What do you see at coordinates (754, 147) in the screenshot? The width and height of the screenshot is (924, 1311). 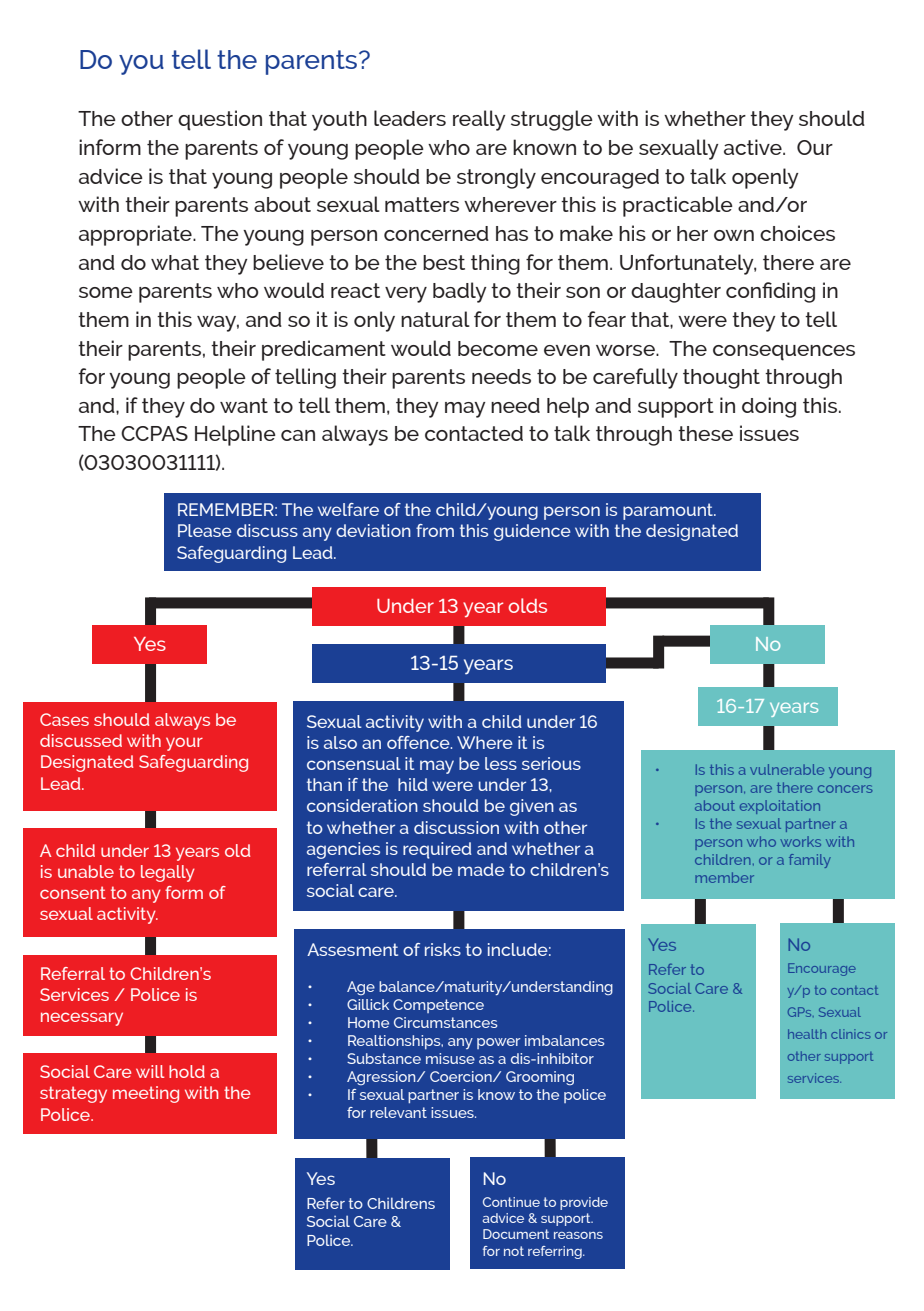 I see `active` at bounding box center [754, 147].
